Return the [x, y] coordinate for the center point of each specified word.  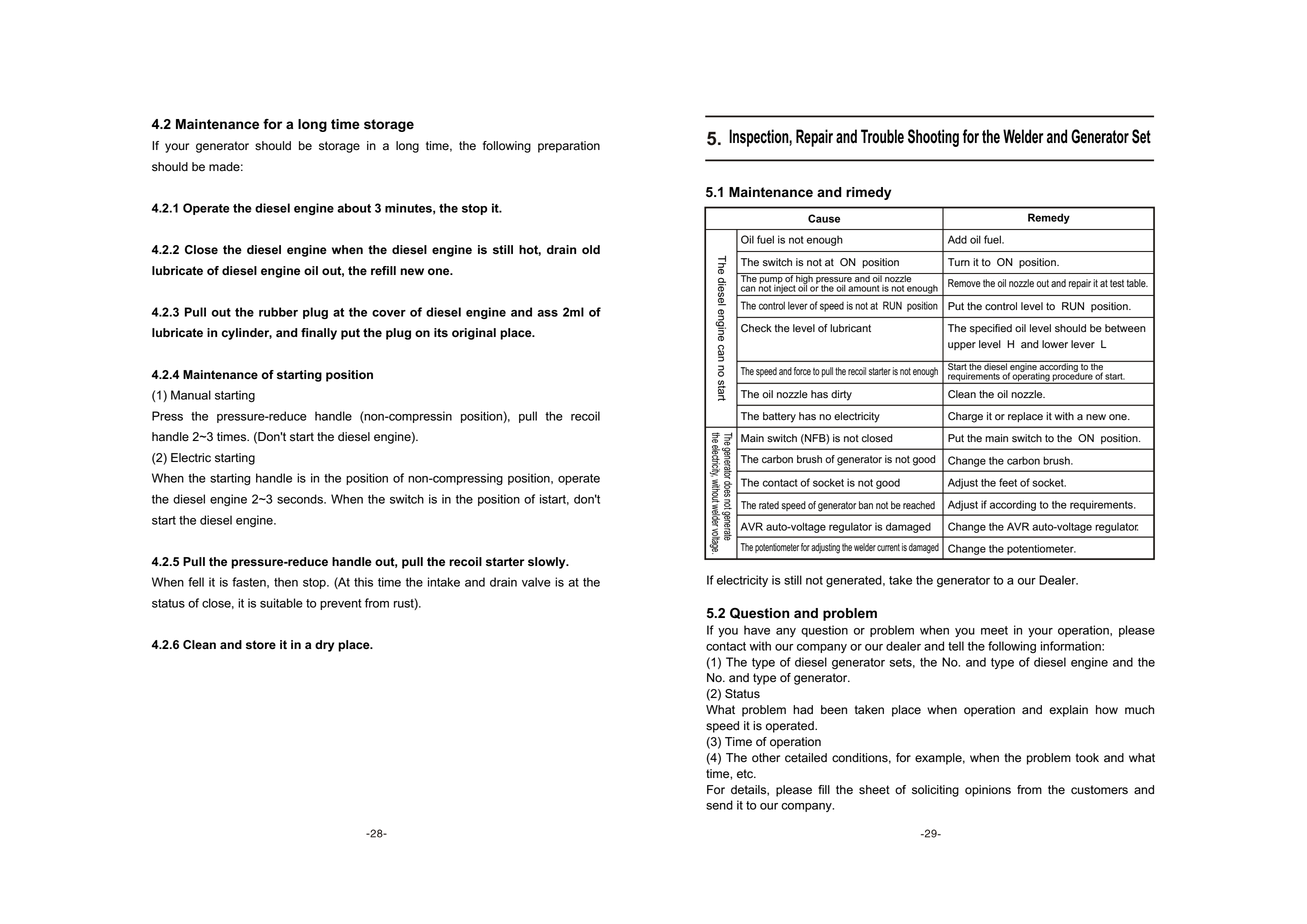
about [354, 208]
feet [1008, 482]
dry [324, 646]
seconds [301, 499]
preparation [569, 147]
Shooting [933, 138]
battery [779, 417]
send [719, 805]
